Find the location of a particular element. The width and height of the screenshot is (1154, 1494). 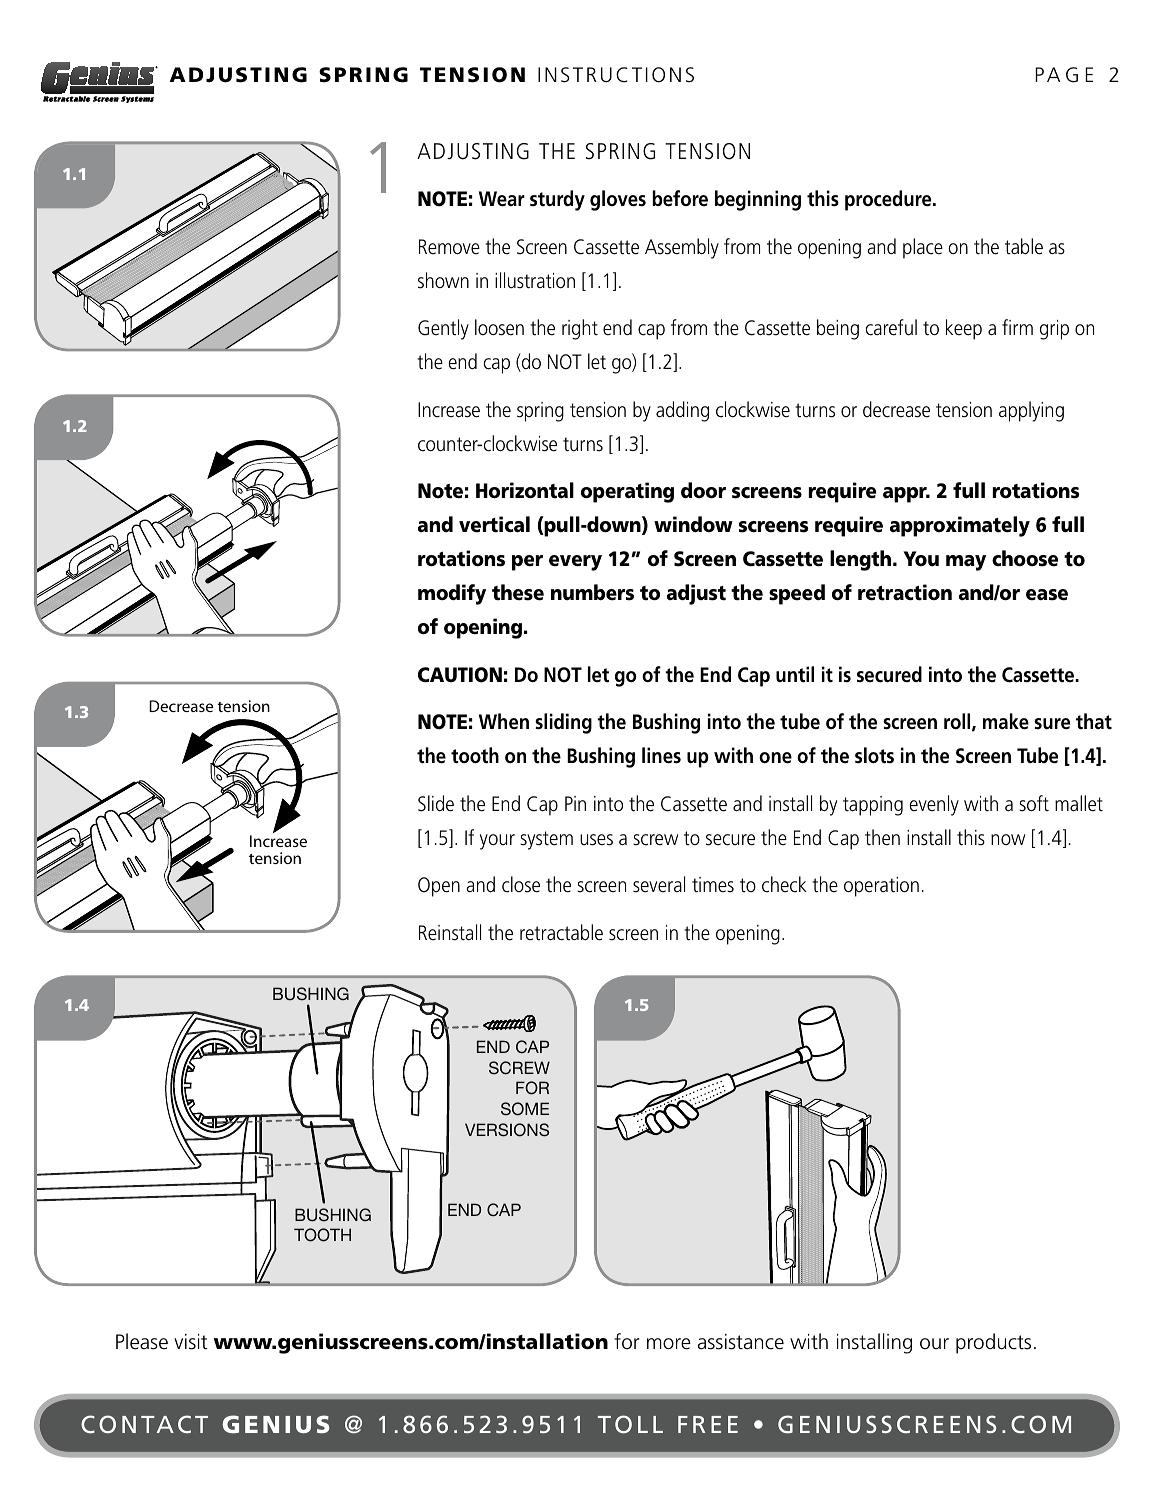

products is located at coordinates (993, 1343).
